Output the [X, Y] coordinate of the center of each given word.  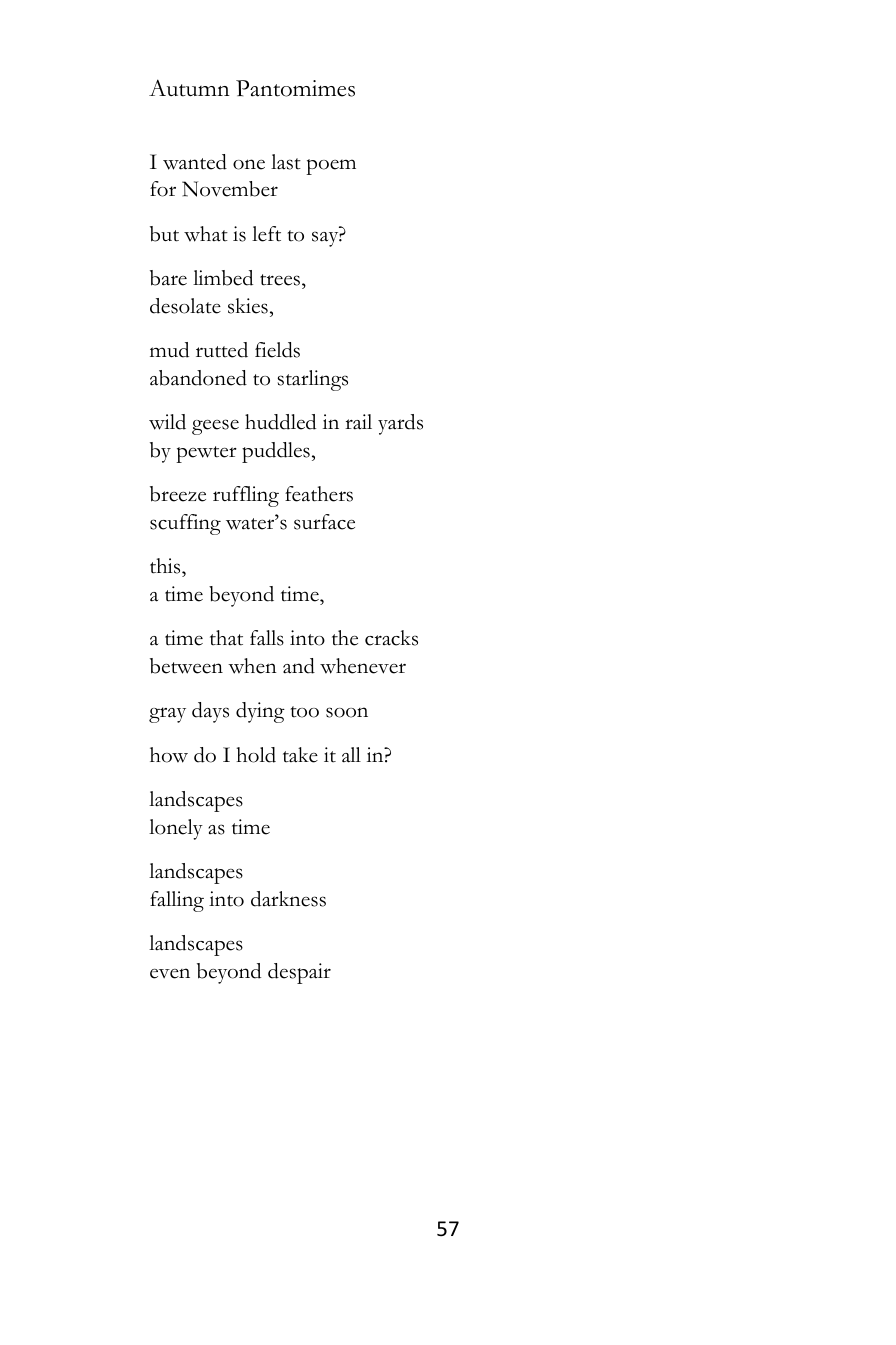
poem [331, 167]
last [286, 162]
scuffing [185, 524]
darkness [288, 899]
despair [299, 973]
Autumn [189, 88]
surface [324, 522]
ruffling [246, 496]
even [170, 973]
